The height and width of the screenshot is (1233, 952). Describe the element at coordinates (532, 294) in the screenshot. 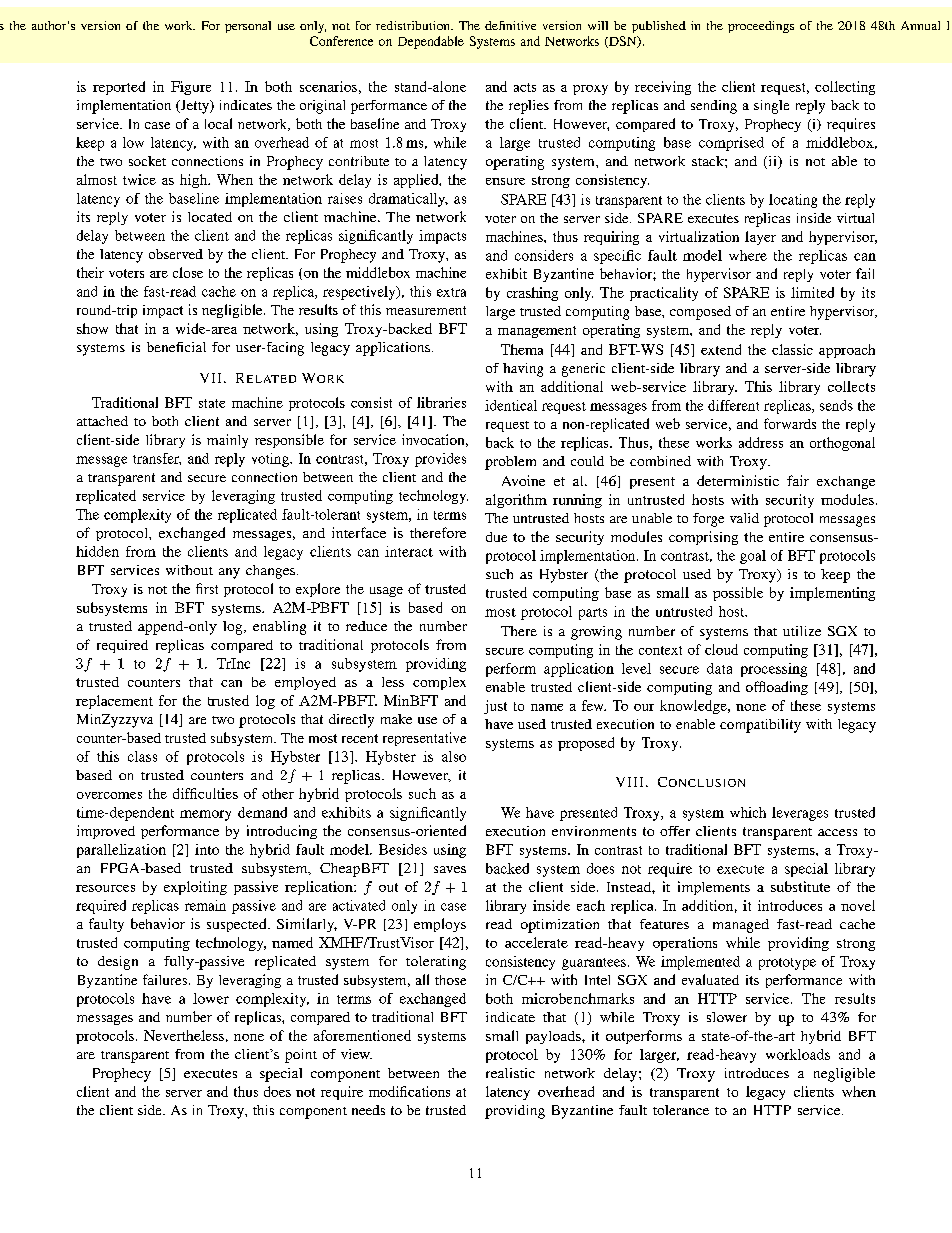

I see `crashing` at that location.
